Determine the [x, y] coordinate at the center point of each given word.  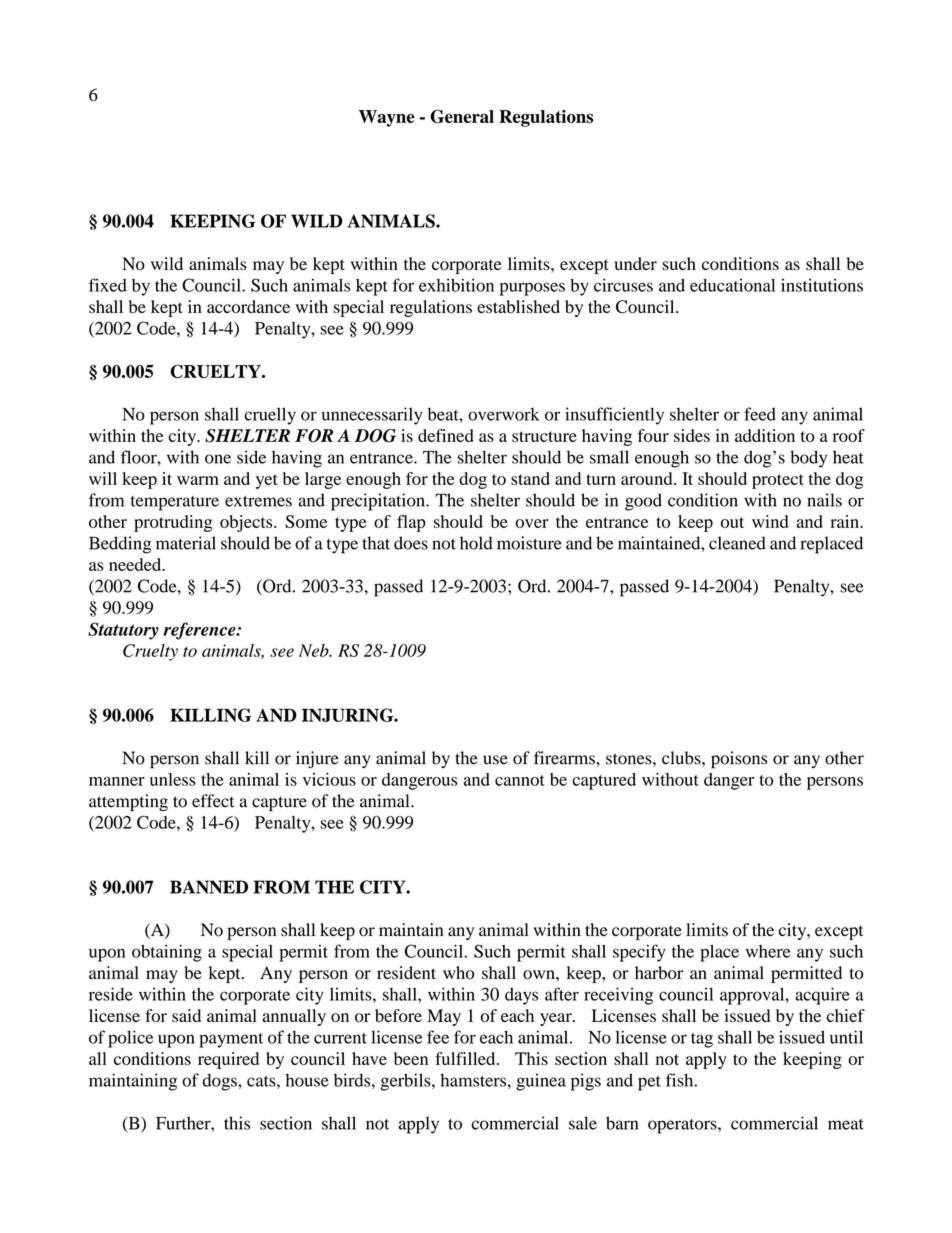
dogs [221, 1082]
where [768, 951]
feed [760, 414]
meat [846, 1124]
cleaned [737, 543]
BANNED [209, 887]
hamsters [473, 1080]
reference [200, 631]
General [462, 116]
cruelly [270, 416]
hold [476, 543]
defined [446, 435]
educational [732, 285]
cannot [520, 780]
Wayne [387, 118]
